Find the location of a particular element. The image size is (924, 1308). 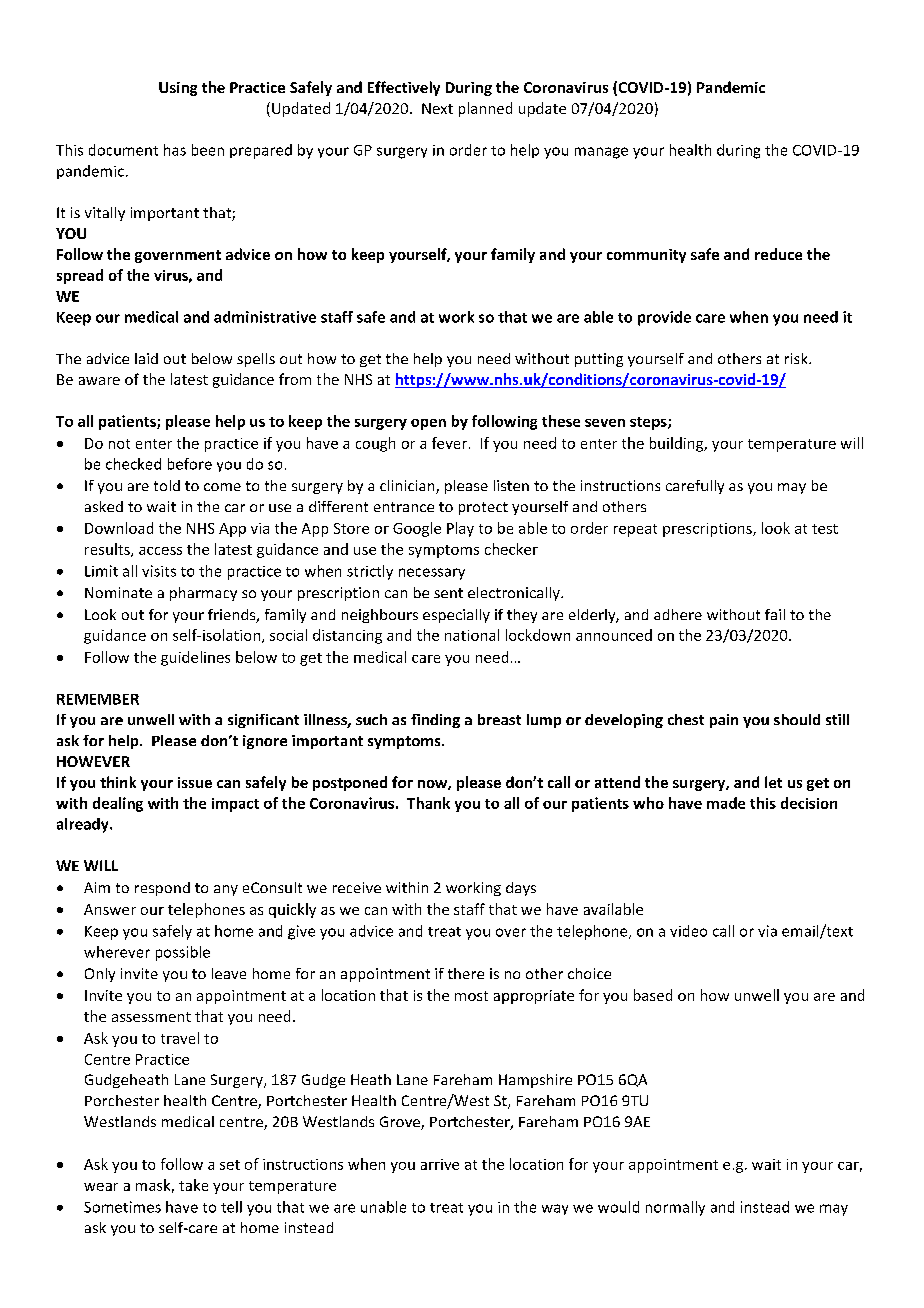

manage is located at coordinates (601, 153).
